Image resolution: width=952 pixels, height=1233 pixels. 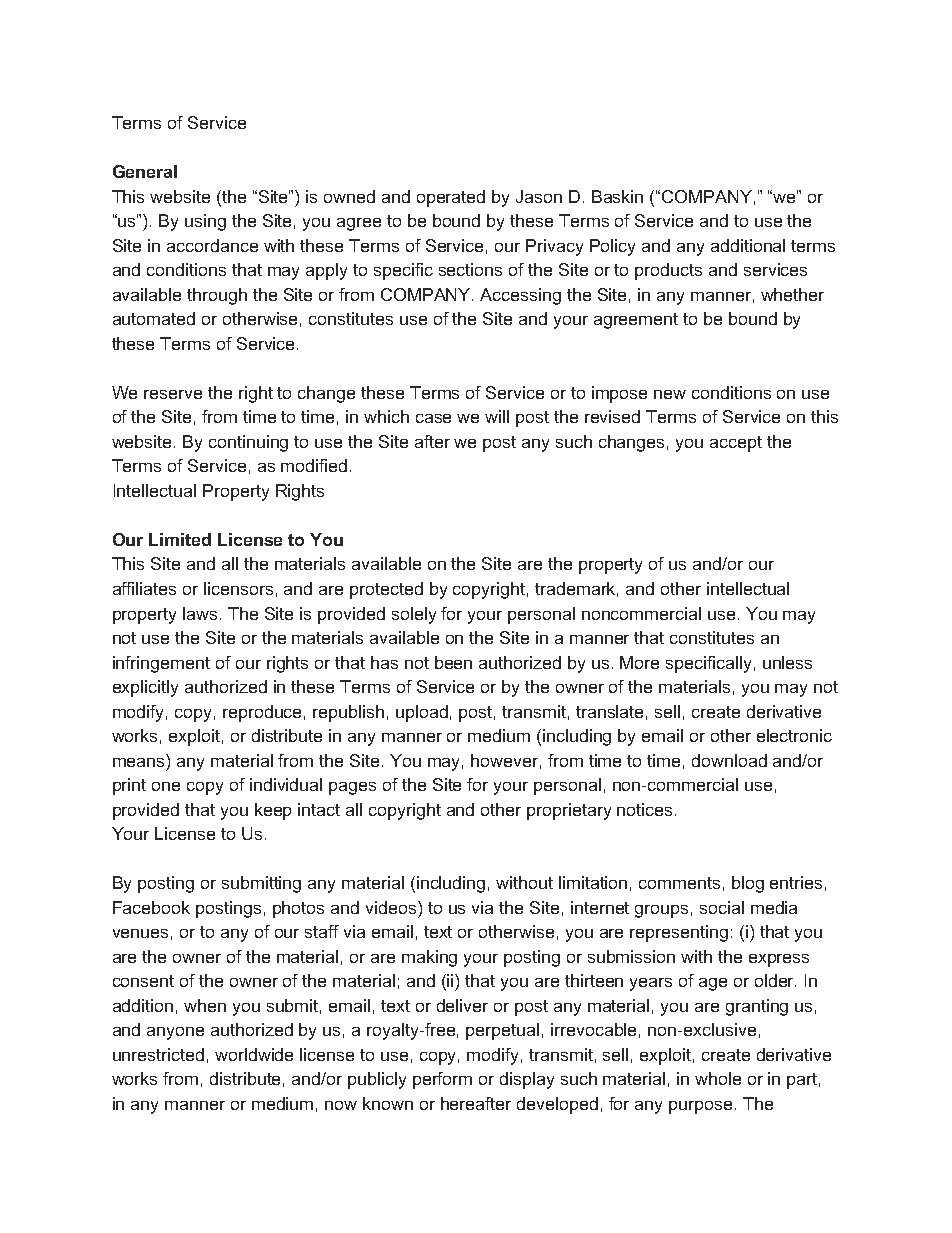 I want to click on reserve, so click(x=173, y=394).
